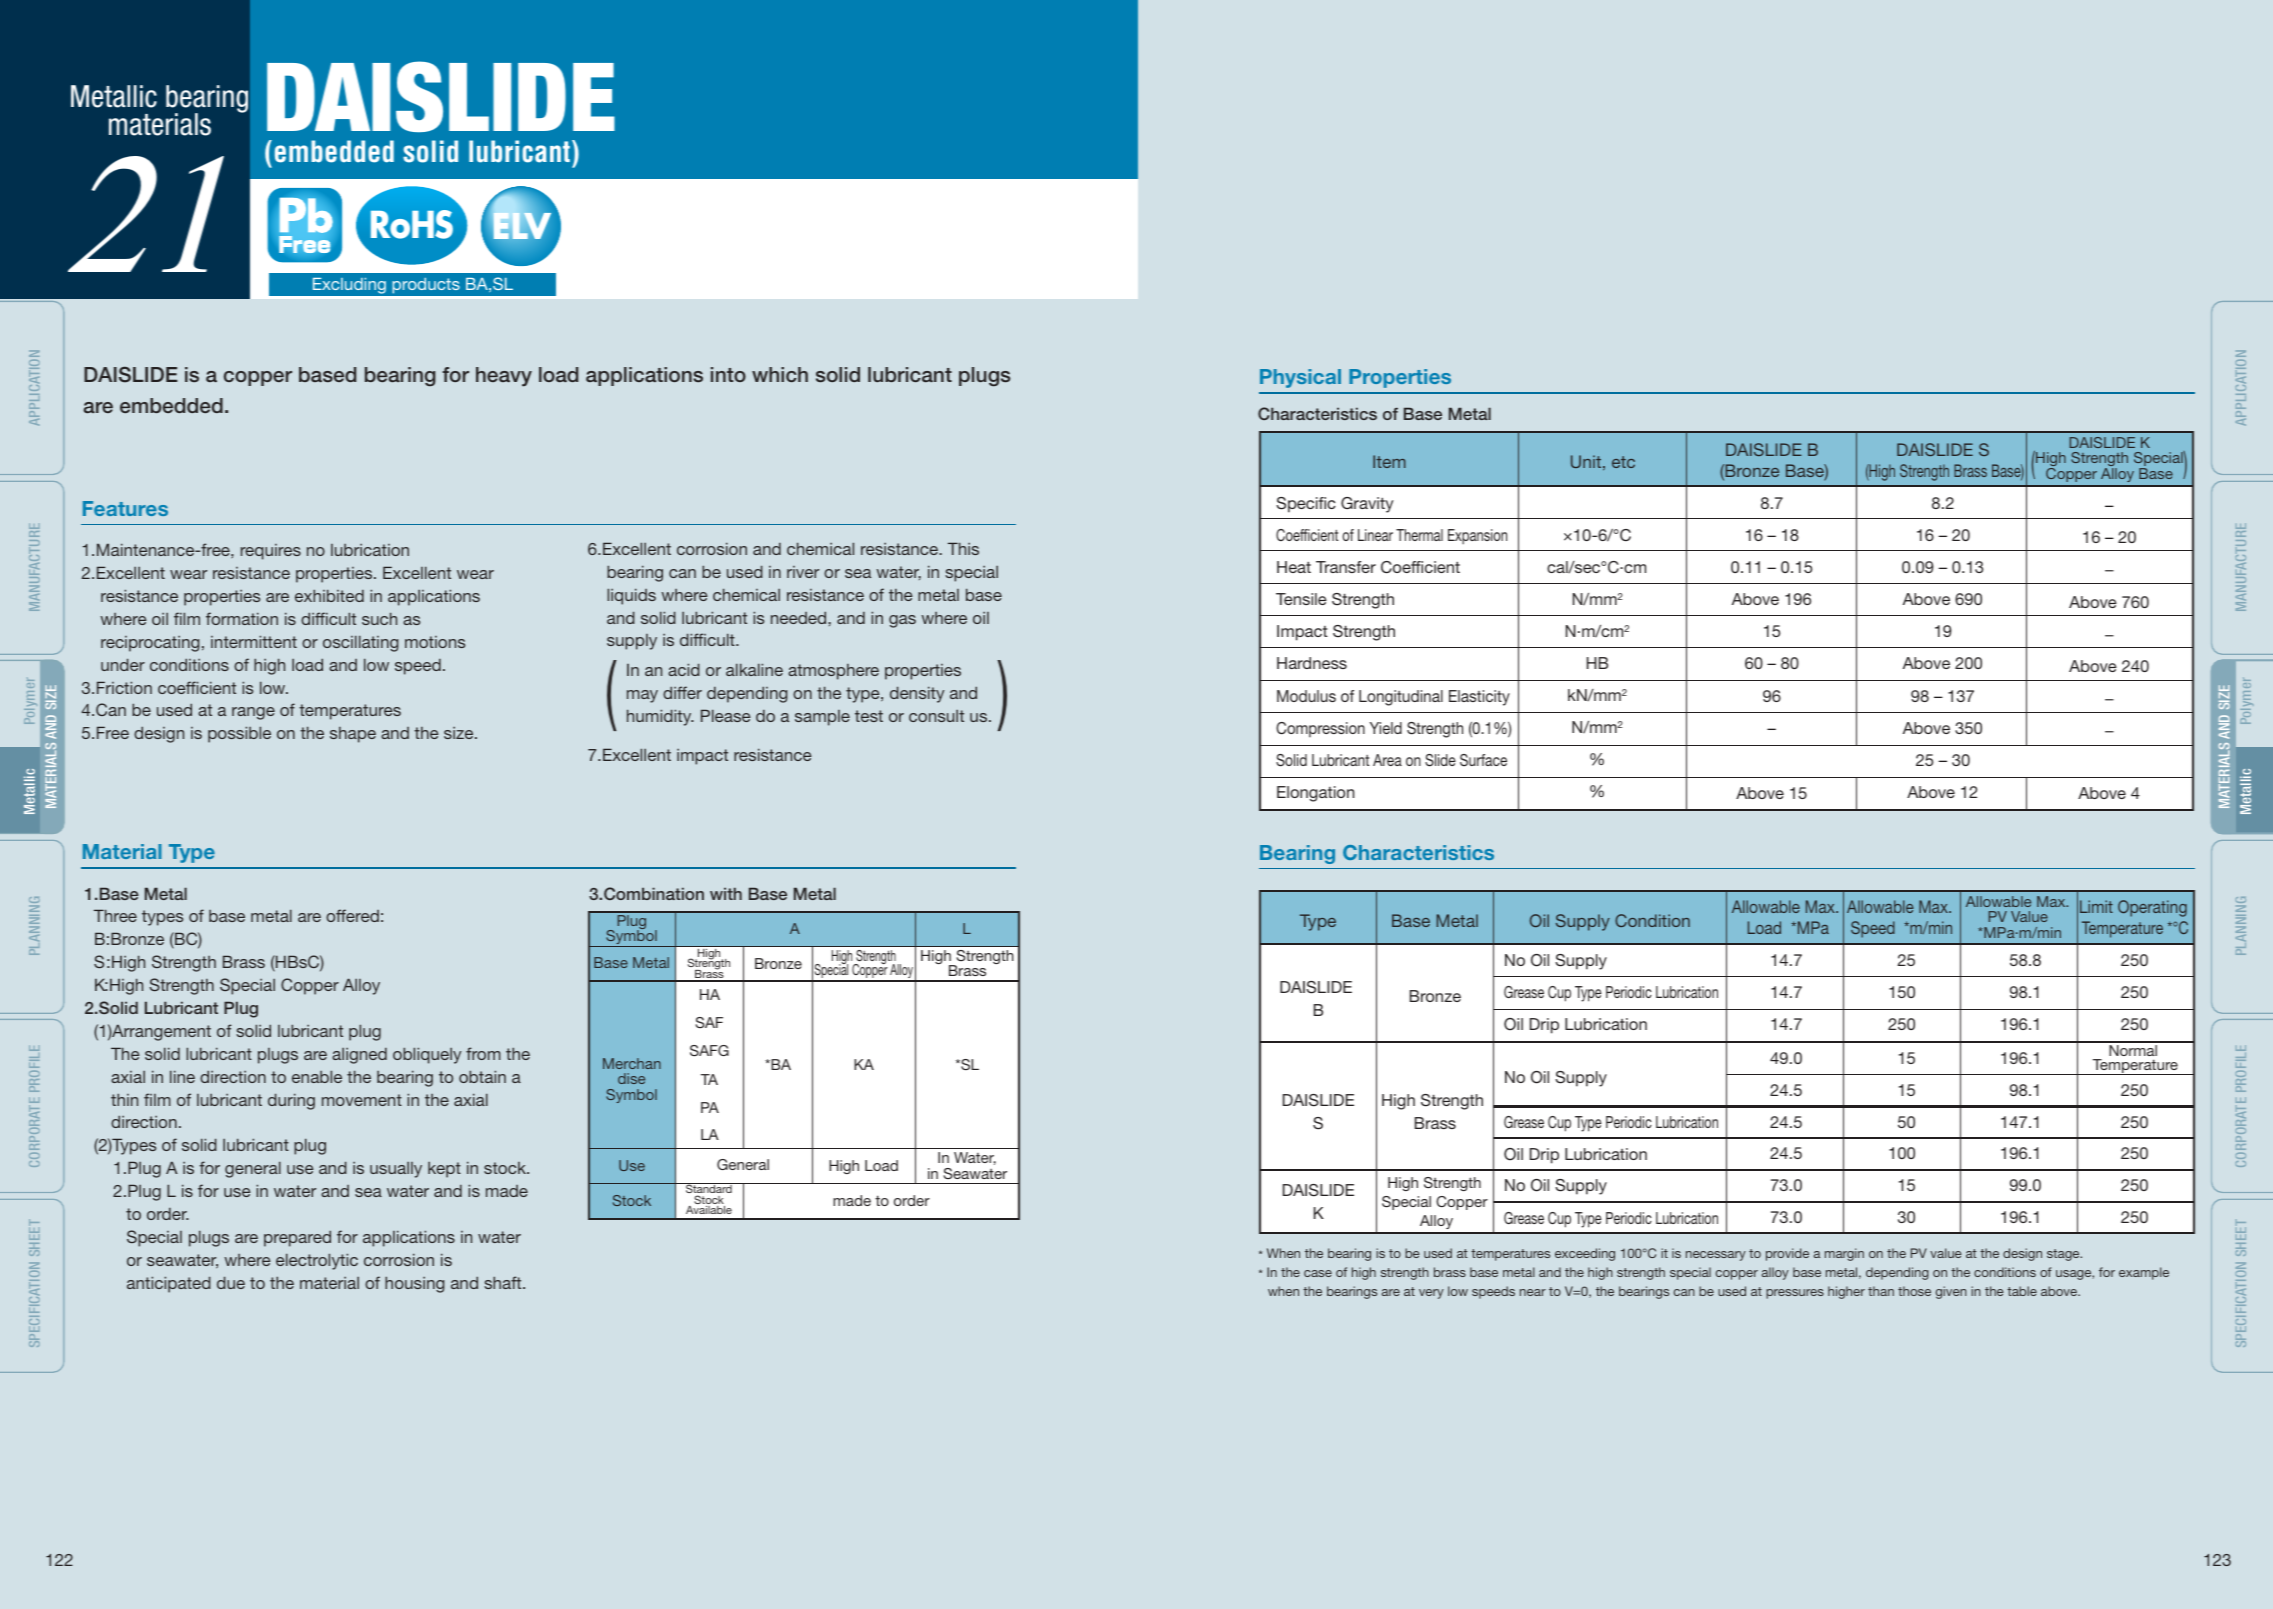  Describe the element at coordinates (1318, 1273) in the page. I see `case` at that location.
